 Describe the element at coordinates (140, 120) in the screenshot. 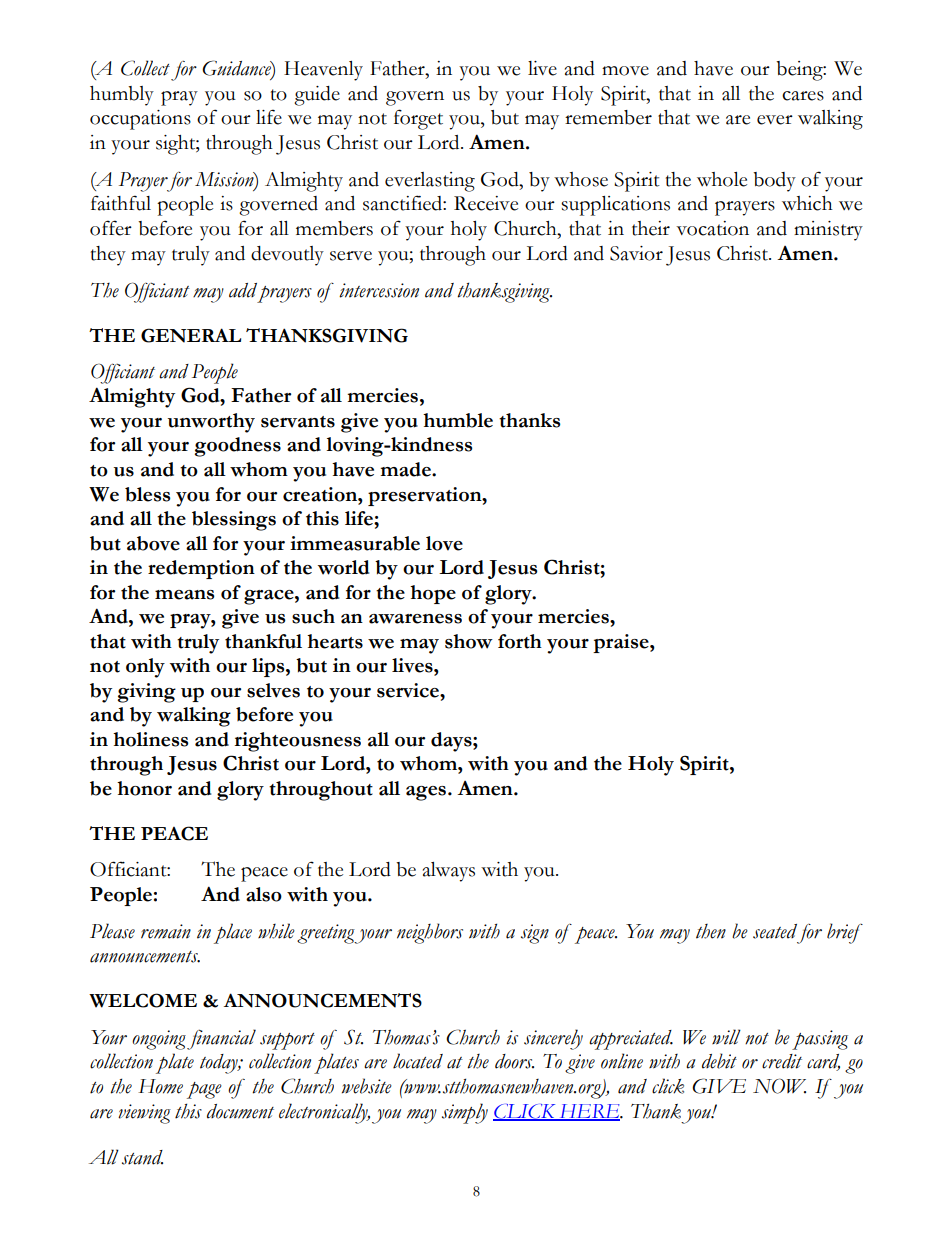

I see `occupations` at that location.
